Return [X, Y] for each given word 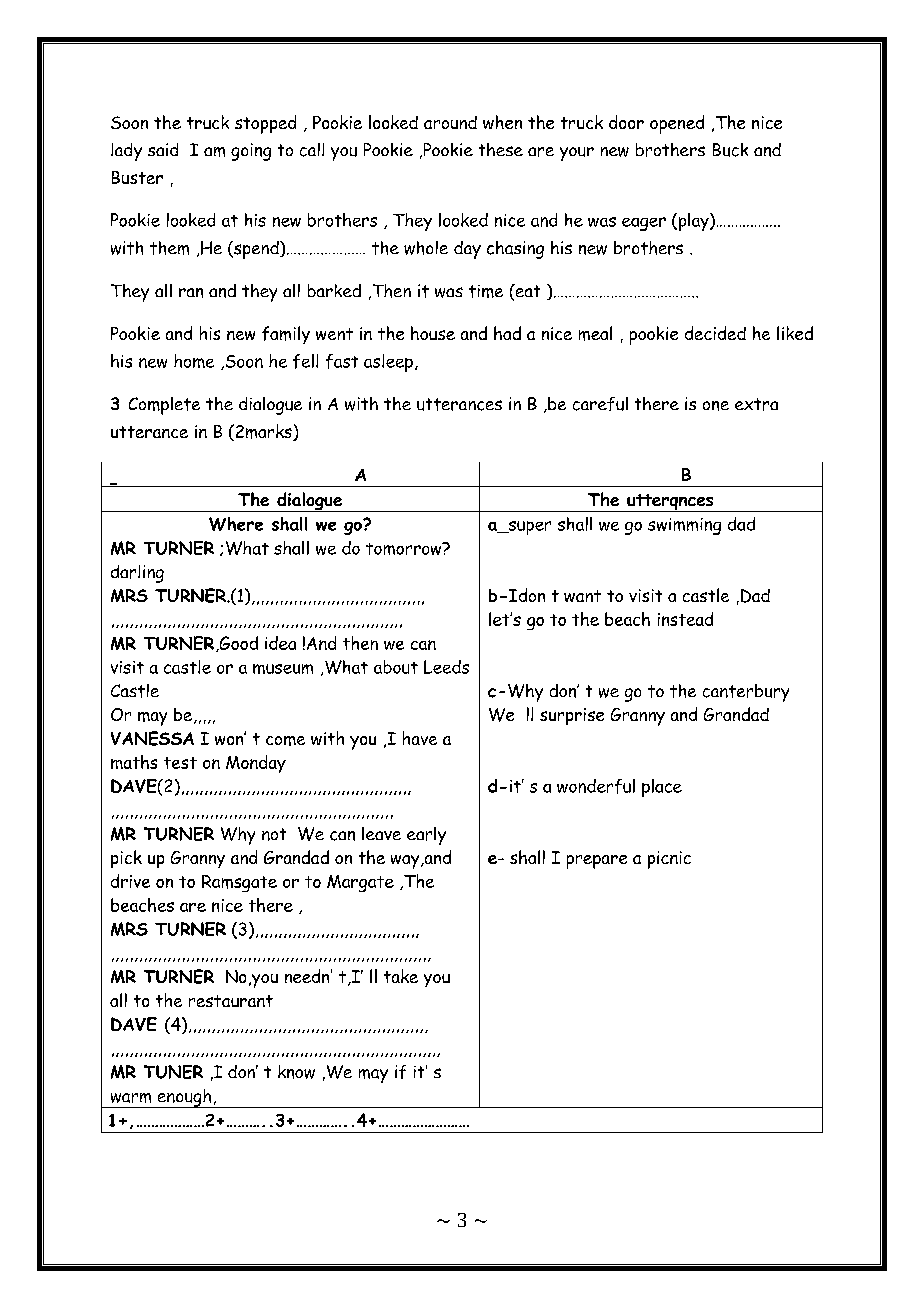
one [716, 406]
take [401, 976]
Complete [164, 406]
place [662, 788]
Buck [730, 150]
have [420, 738]
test [180, 763]
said [163, 149]
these [501, 149]
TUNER [173, 1072]
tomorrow [405, 548]
